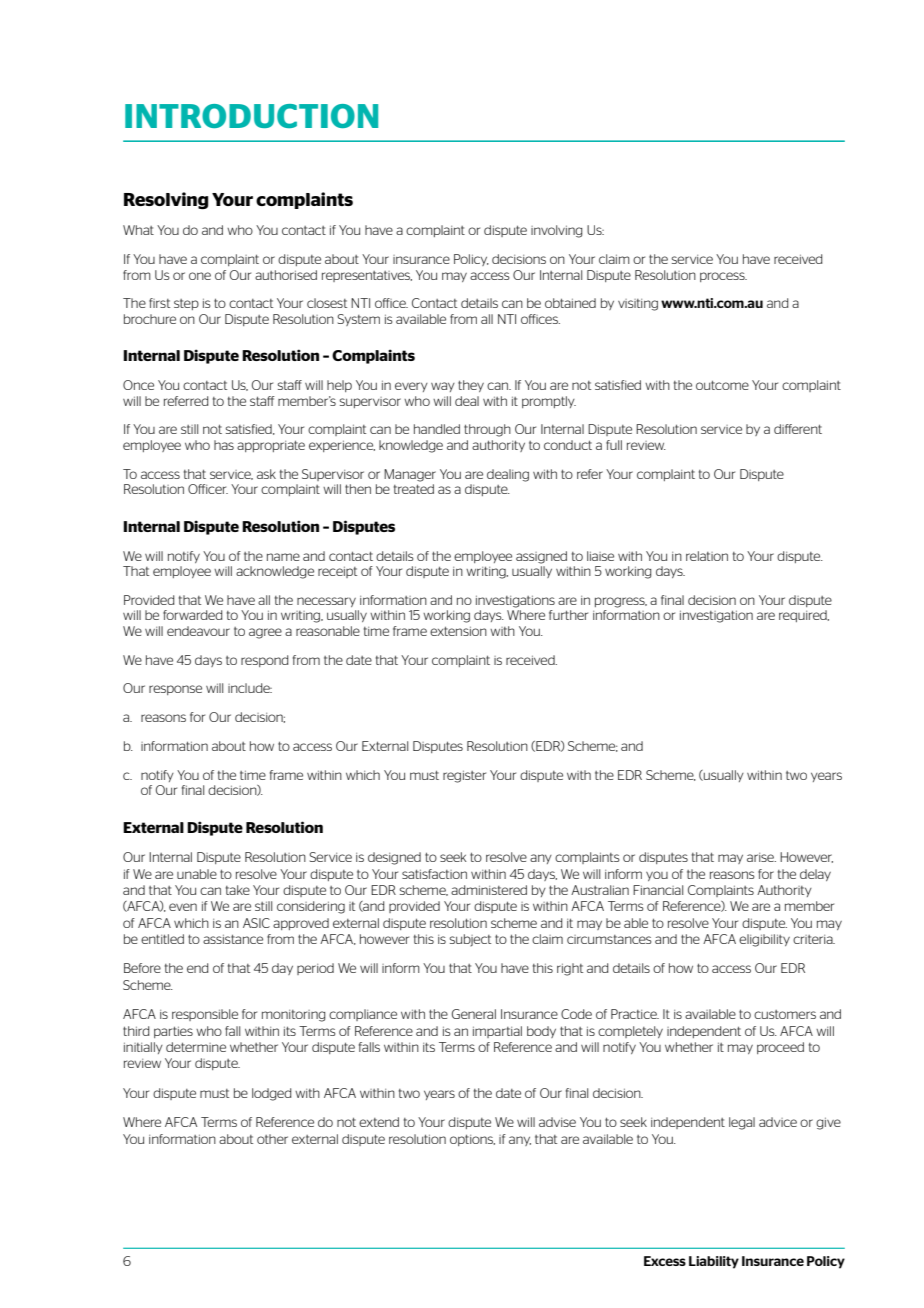  Describe the element at coordinates (723, 277) in the image. I see `process` at that location.
